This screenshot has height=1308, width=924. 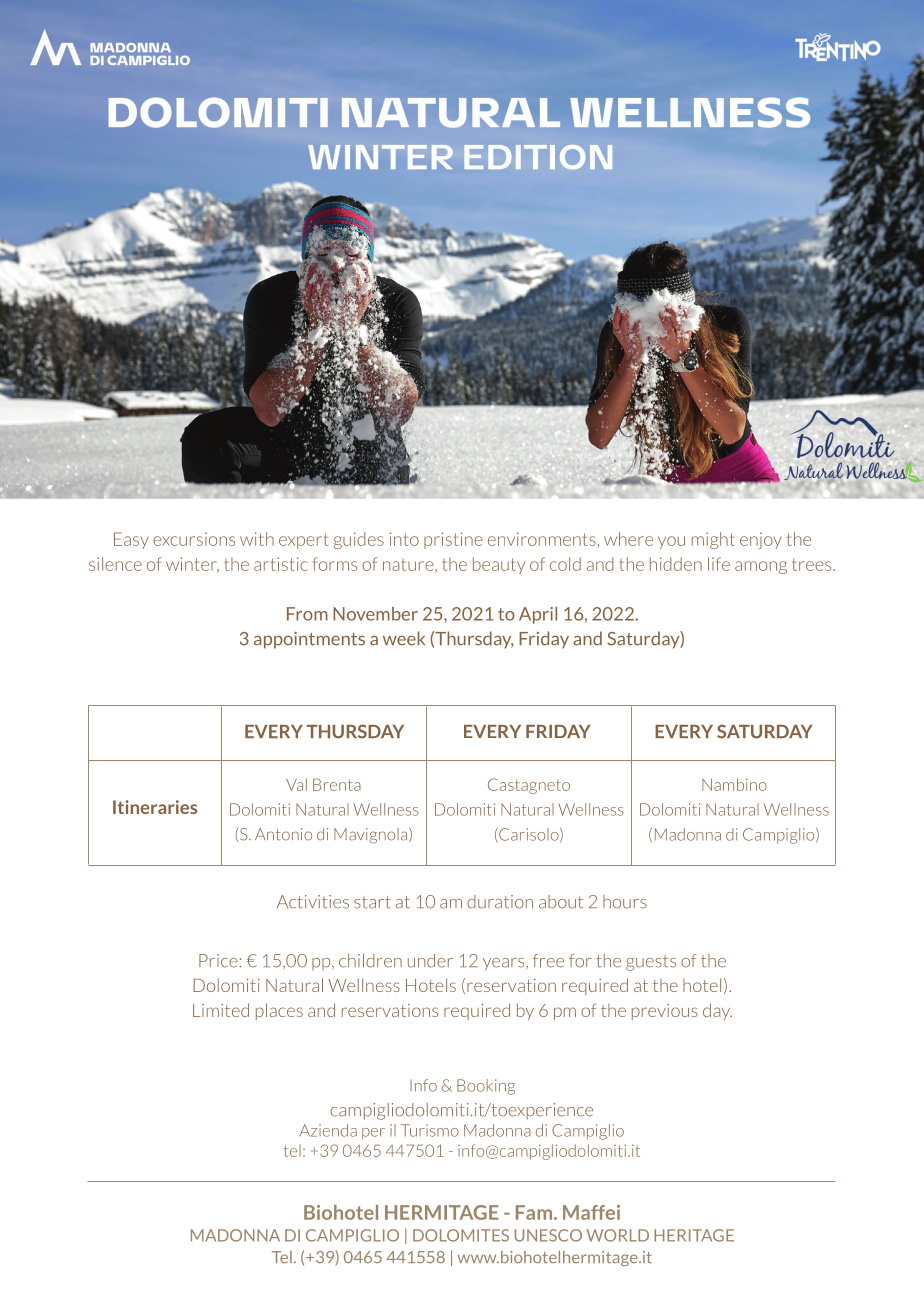 What do you see at coordinates (548, 1235) in the screenshot?
I see `UNESCO` at bounding box center [548, 1235].
